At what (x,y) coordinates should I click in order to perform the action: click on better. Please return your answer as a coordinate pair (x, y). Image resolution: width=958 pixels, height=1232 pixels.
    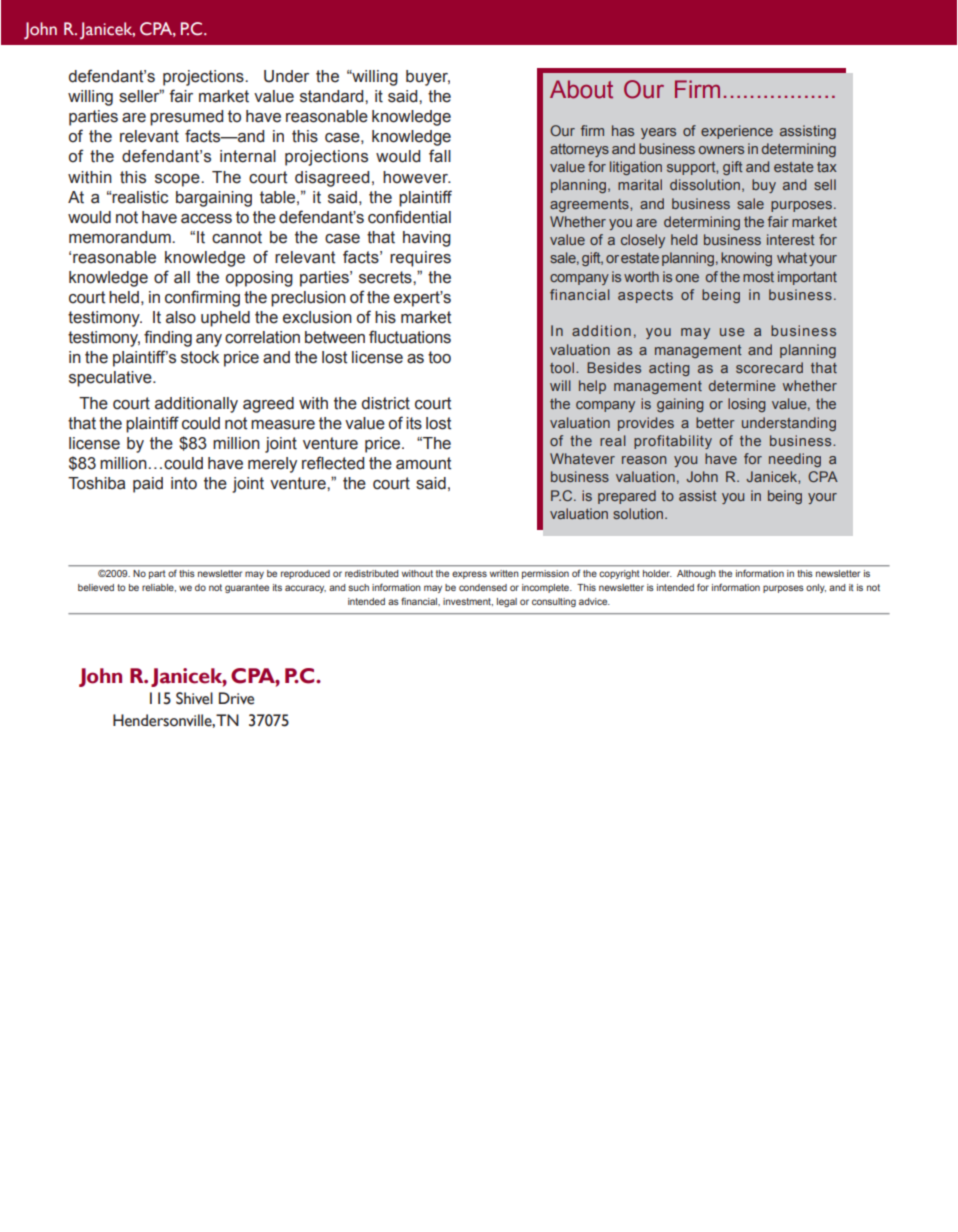
    Looking at the image, I should click on (715, 422).
